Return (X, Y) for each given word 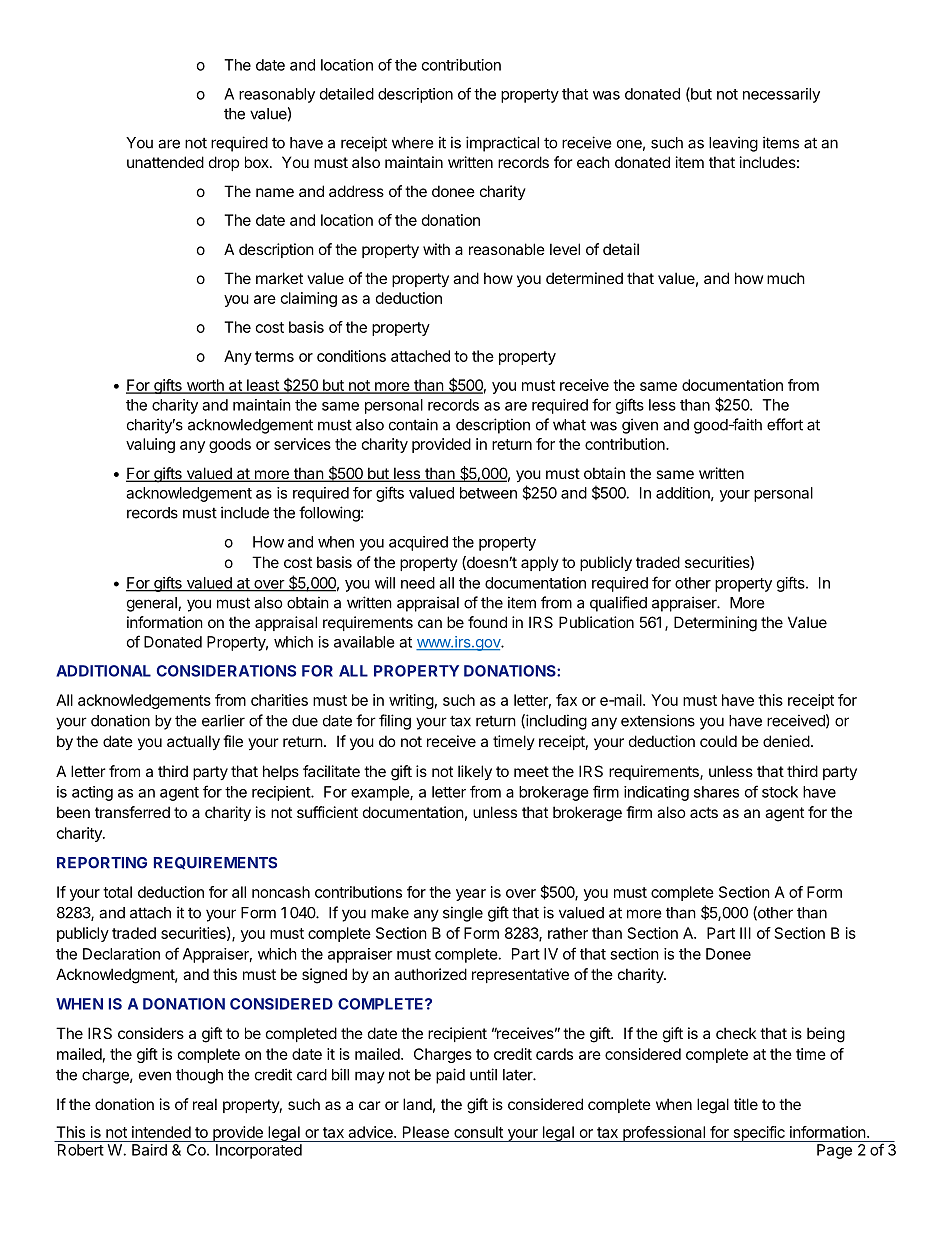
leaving (733, 144)
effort (785, 424)
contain (413, 424)
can (430, 623)
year (471, 895)
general (153, 604)
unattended (165, 162)
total (117, 892)
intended (161, 1132)
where (413, 143)
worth (205, 386)
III (745, 933)
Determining (715, 624)
